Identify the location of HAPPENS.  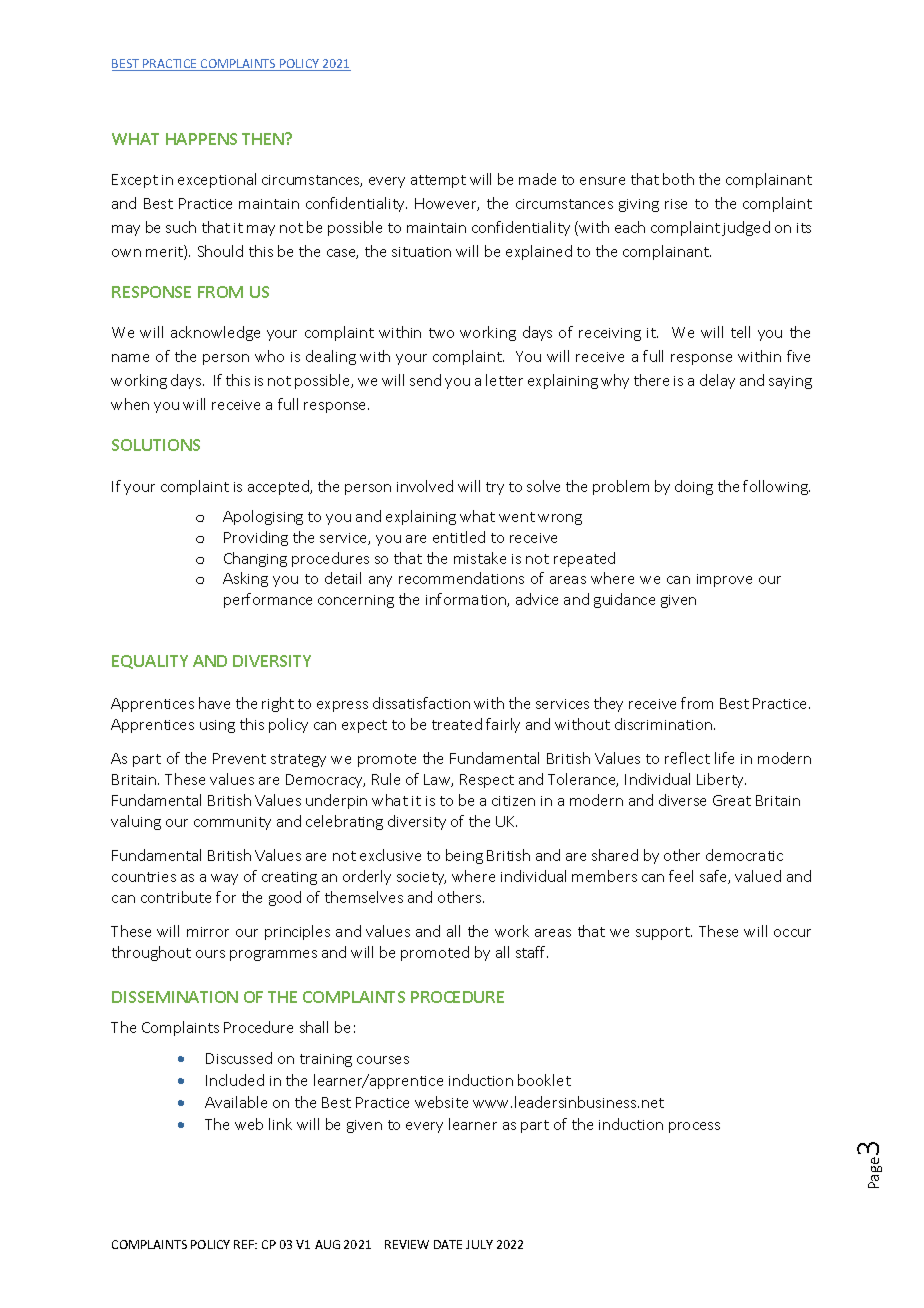
(201, 139).
